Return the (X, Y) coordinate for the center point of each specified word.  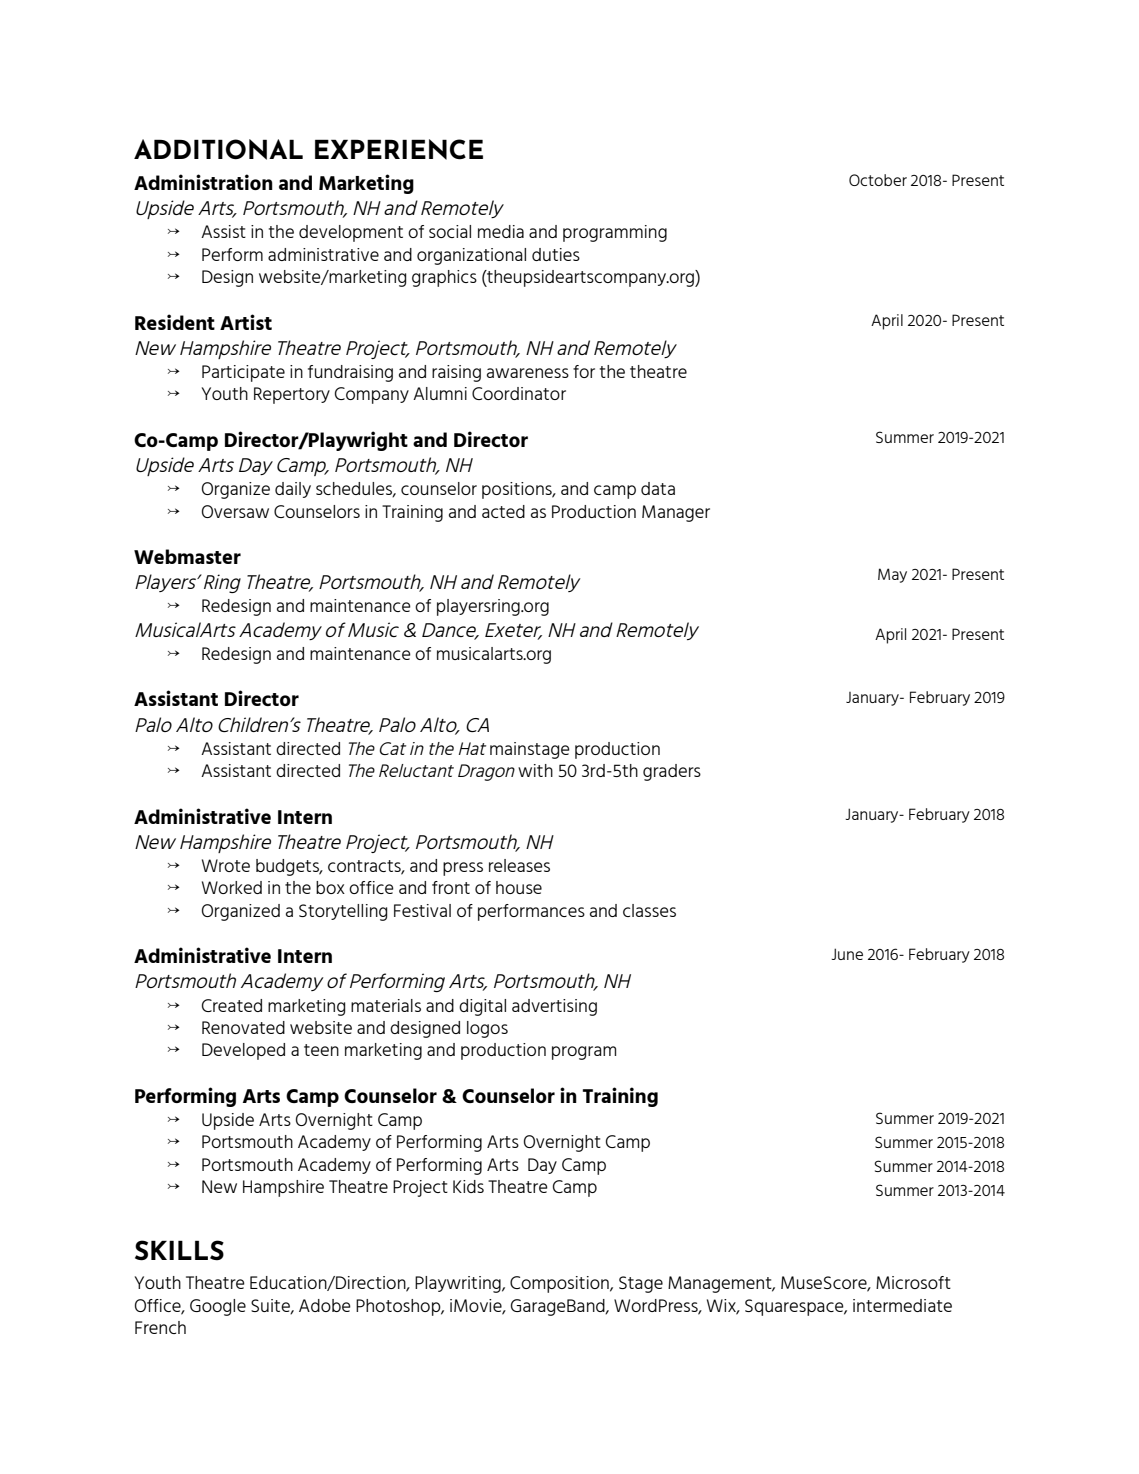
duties (556, 254)
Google (218, 1307)
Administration (203, 182)
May (892, 575)
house (519, 887)
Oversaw (235, 511)
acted (503, 511)
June (847, 954)
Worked (232, 887)
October (878, 180)
